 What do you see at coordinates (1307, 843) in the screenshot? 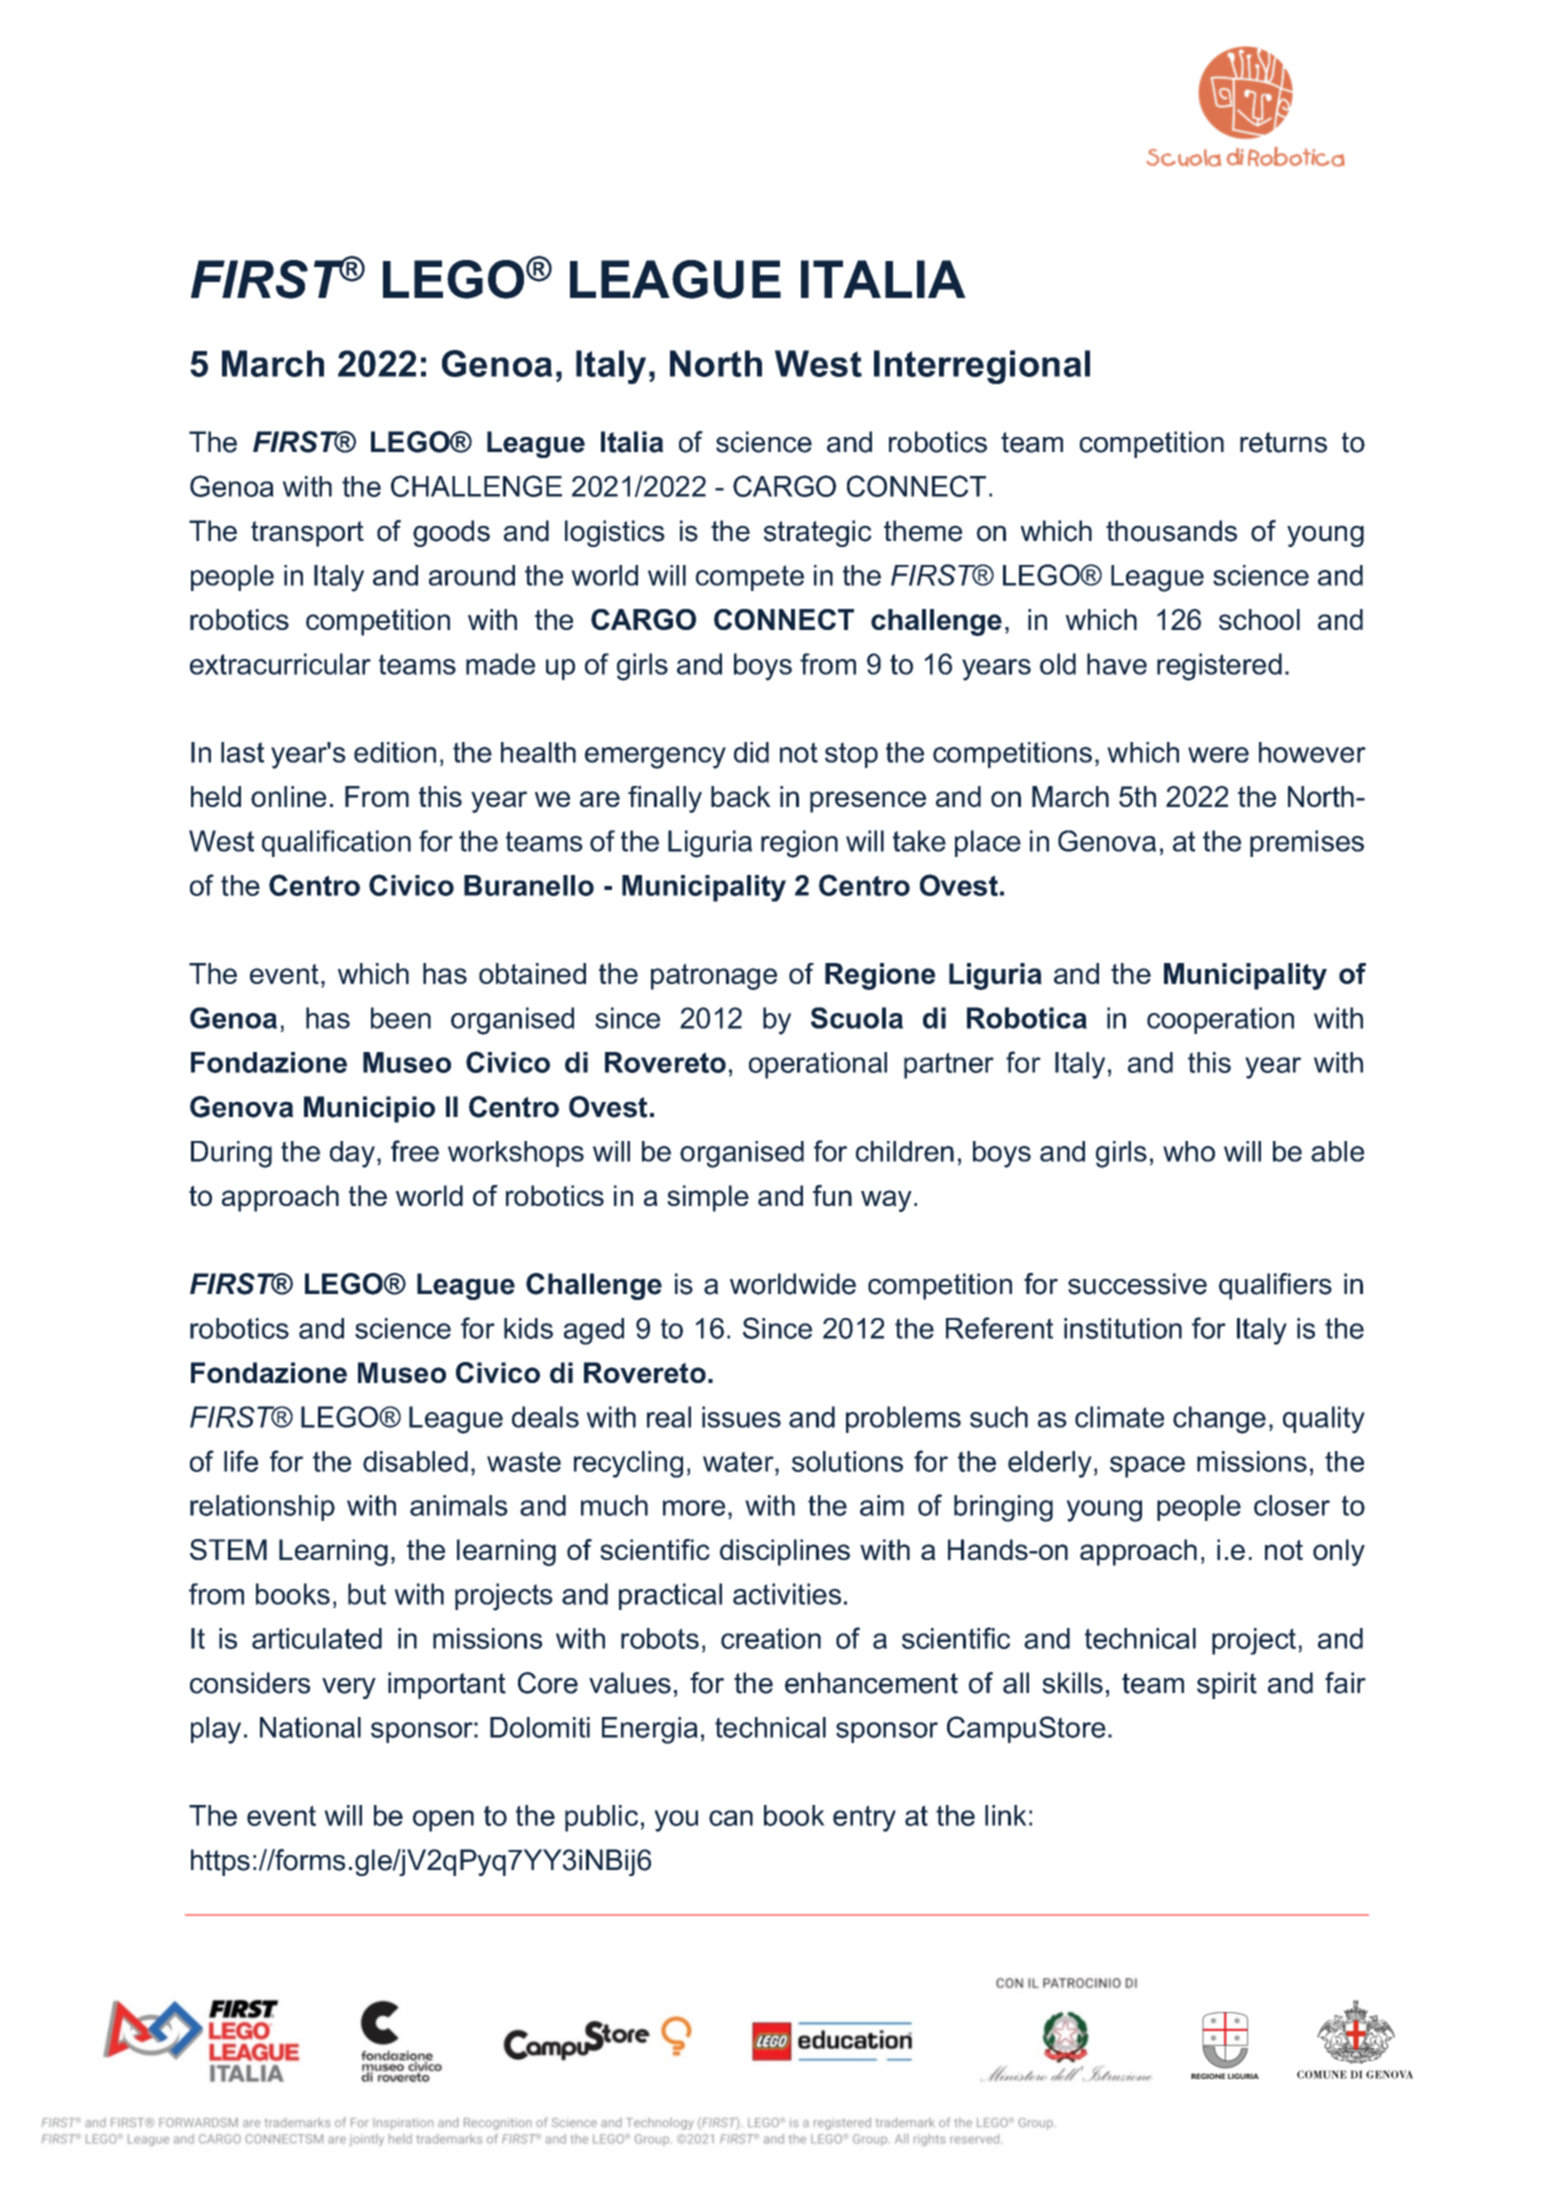
I see `premises` at bounding box center [1307, 843].
